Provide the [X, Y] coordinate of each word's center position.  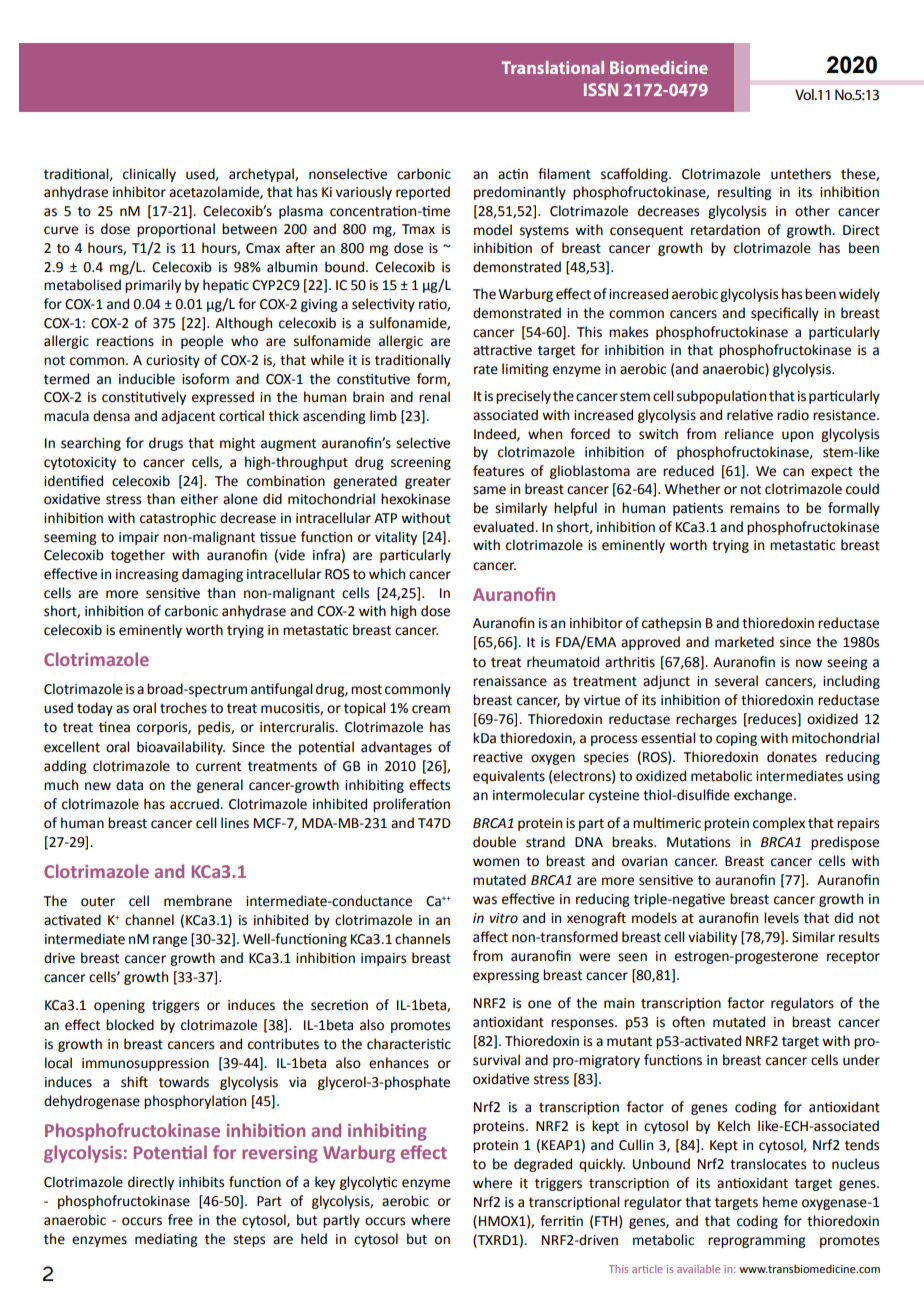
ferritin [561, 1221]
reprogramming [757, 1241]
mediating [166, 1240]
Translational [552, 67]
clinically [149, 175]
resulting [745, 193]
